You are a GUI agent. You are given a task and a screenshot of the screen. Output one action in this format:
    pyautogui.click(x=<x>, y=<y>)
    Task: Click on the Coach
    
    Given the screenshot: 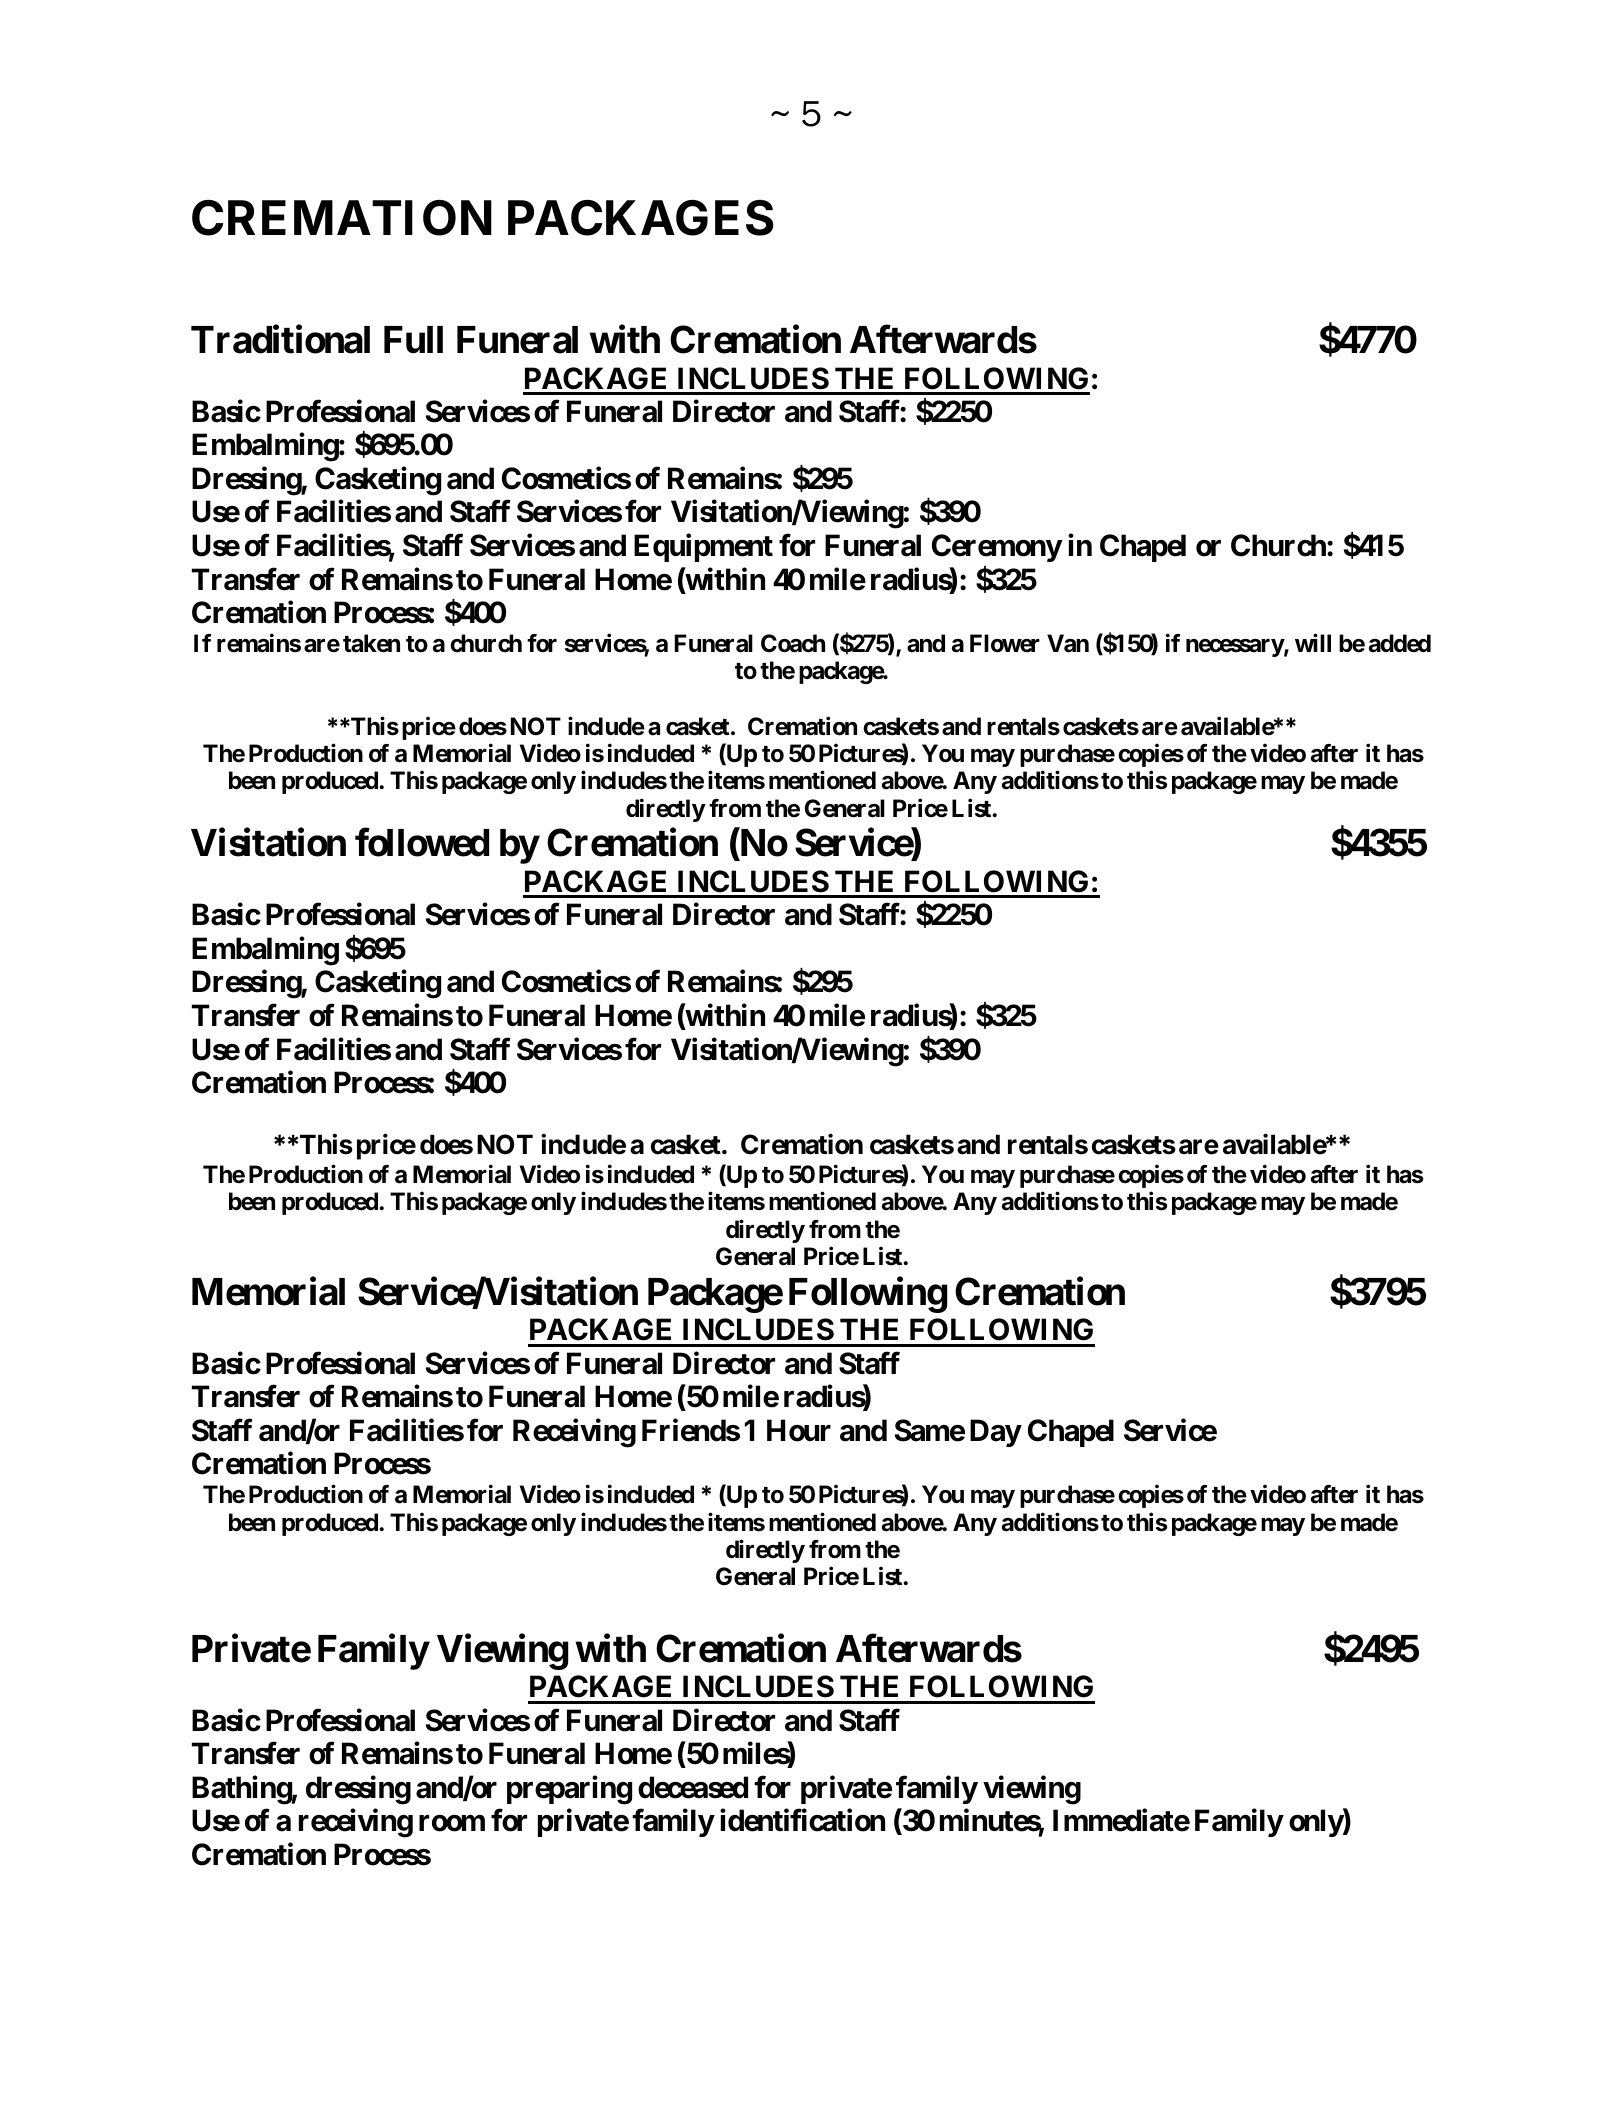 What is the action you would take?
    pyautogui.click(x=793, y=643)
